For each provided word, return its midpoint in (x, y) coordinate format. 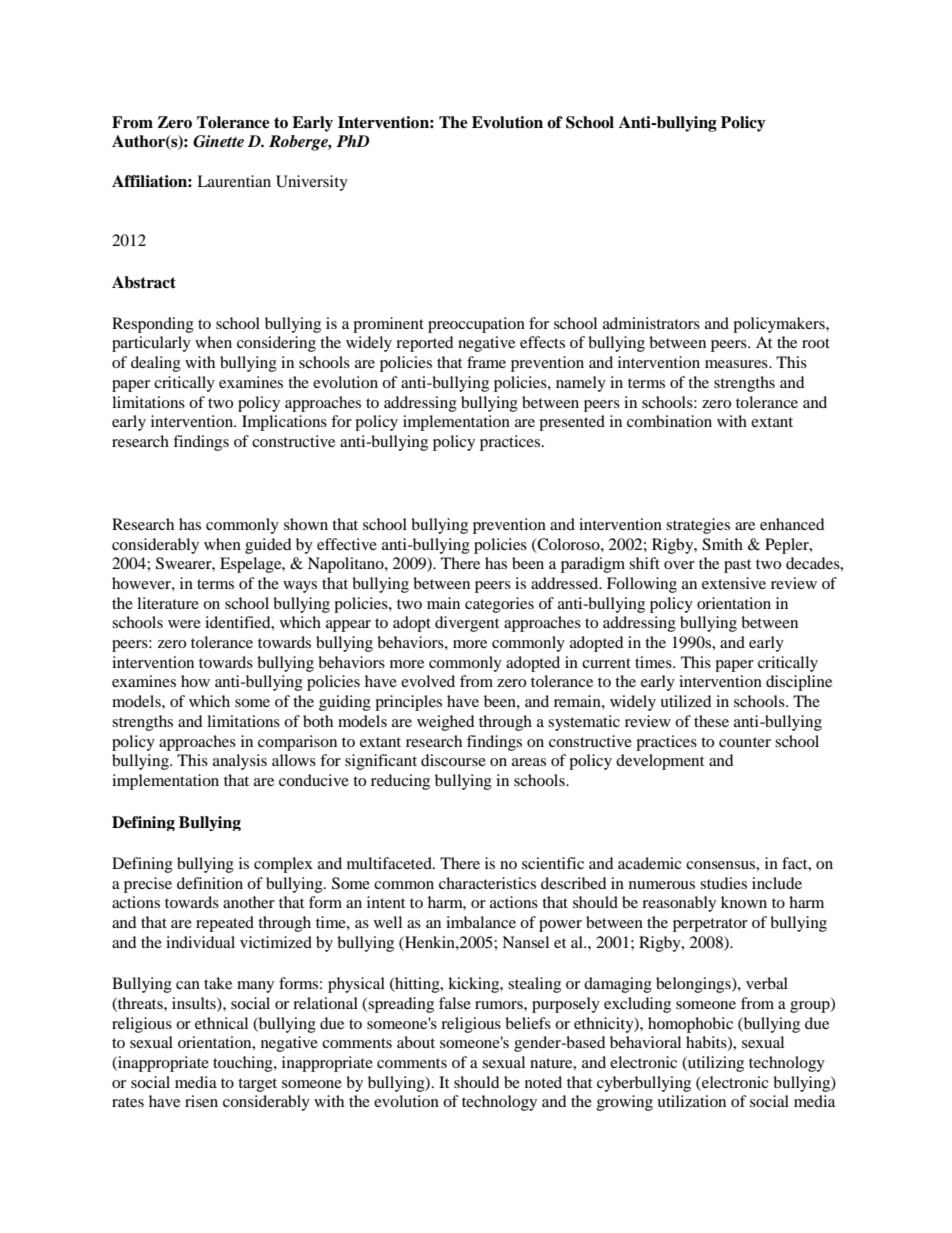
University (312, 183)
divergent (467, 624)
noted (543, 1082)
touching (244, 1064)
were (184, 624)
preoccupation (476, 325)
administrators (651, 323)
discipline (799, 683)
